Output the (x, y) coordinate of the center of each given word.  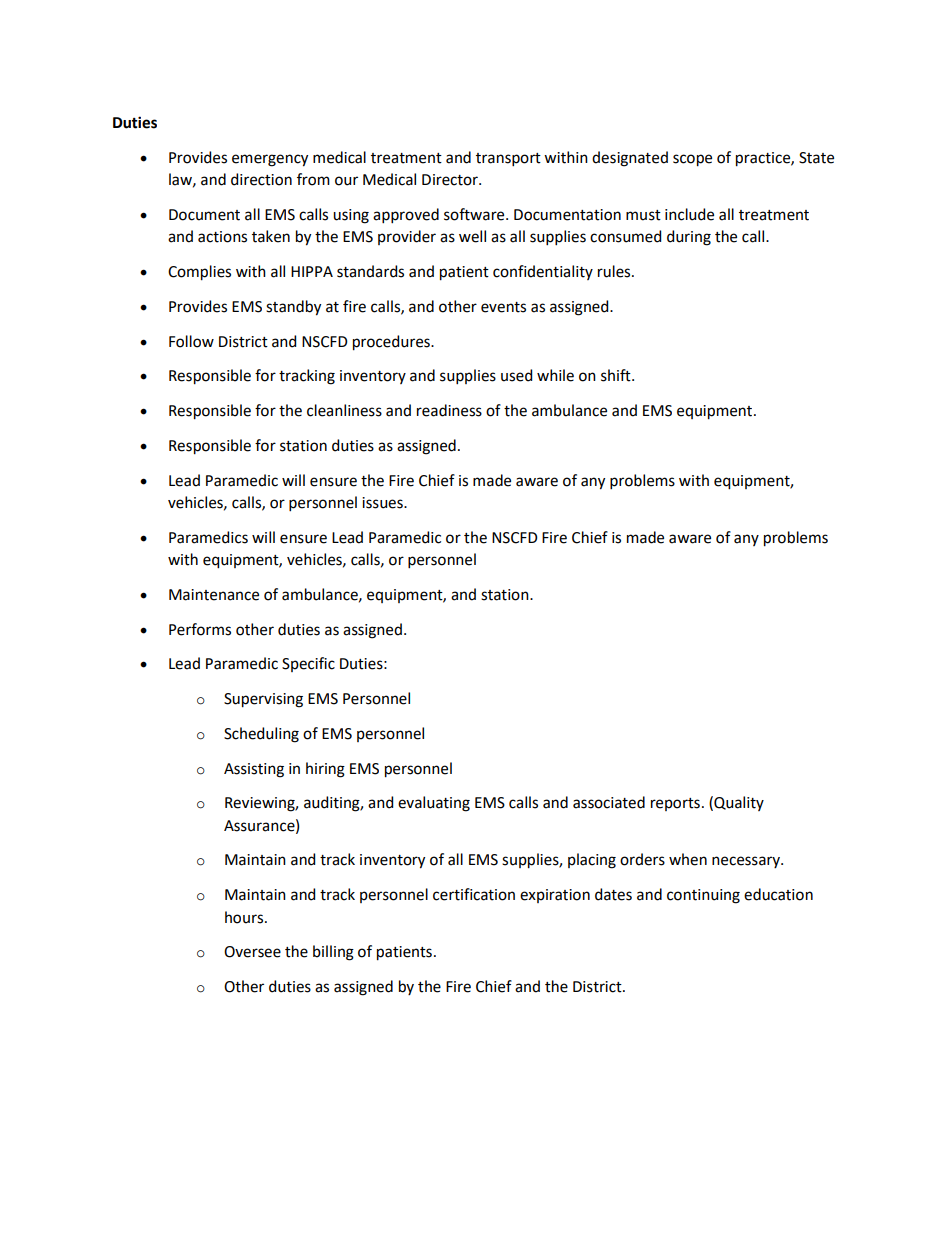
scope (692, 160)
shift (617, 375)
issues (383, 503)
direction (261, 179)
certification (474, 894)
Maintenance (214, 595)
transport (508, 159)
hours (245, 917)
